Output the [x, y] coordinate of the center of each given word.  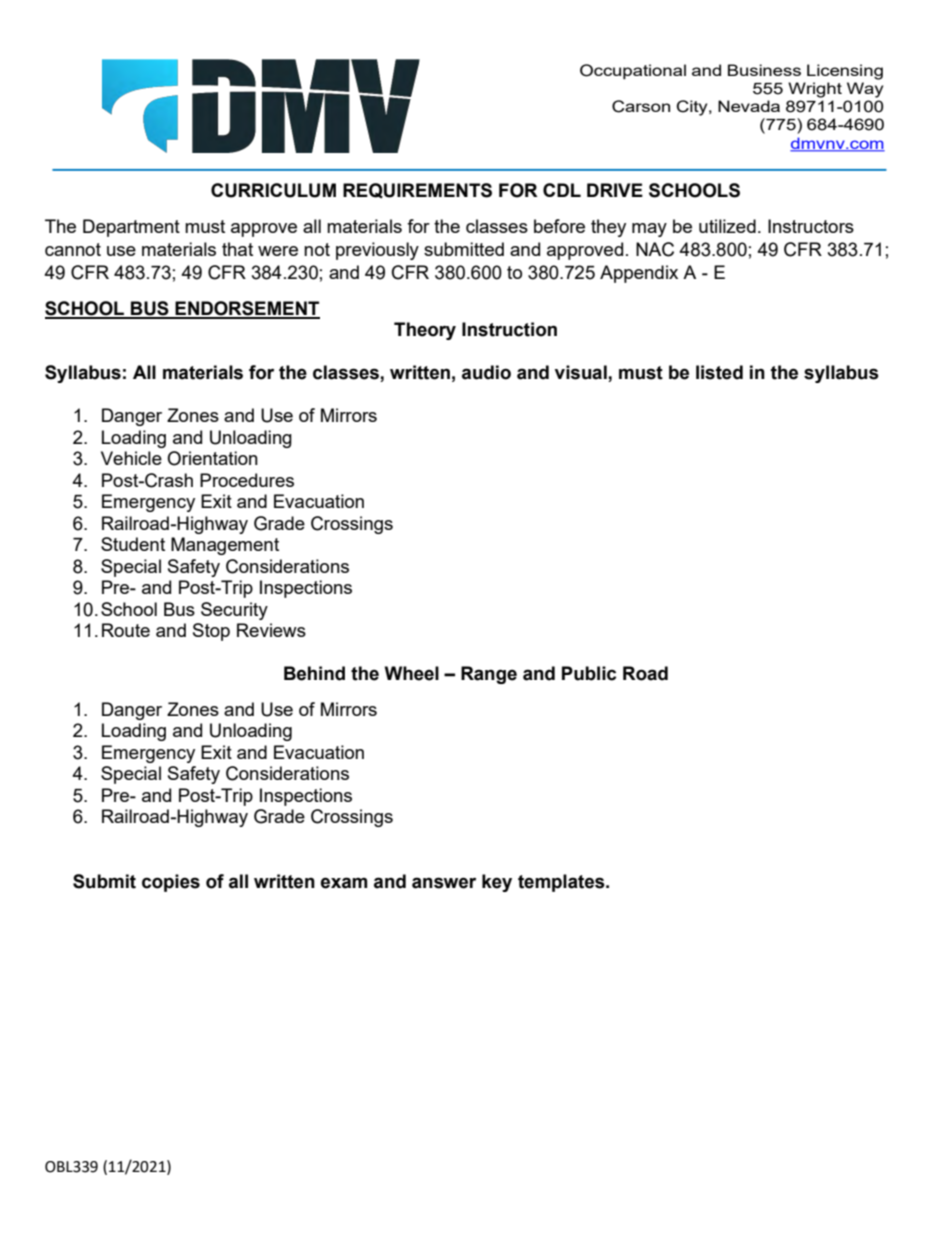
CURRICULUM [273, 190]
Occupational [633, 72]
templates [562, 883]
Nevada [749, 106]
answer [444, 883]
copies [171, 883]
